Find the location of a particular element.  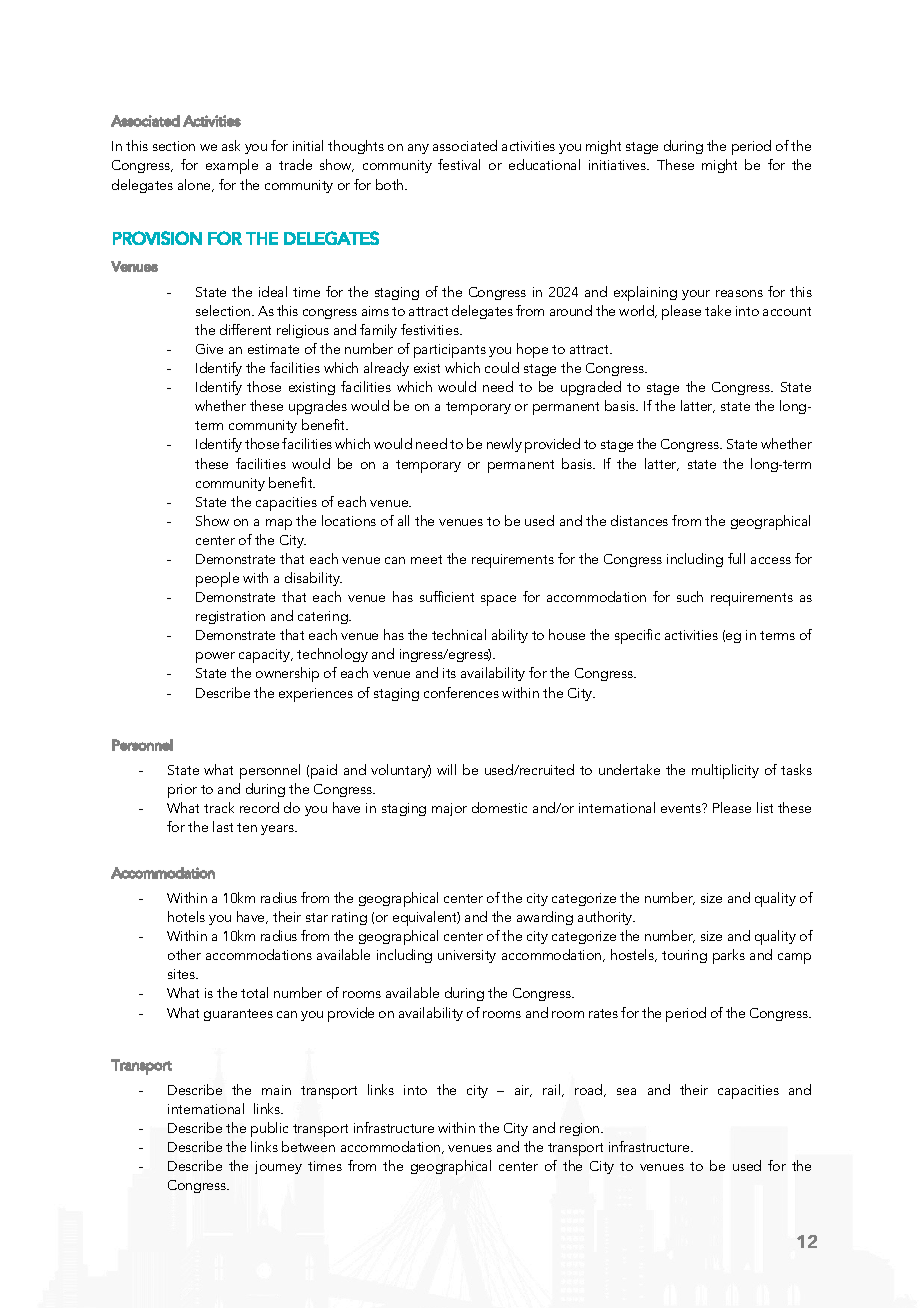

air is located at coordinates (523, 1091).
